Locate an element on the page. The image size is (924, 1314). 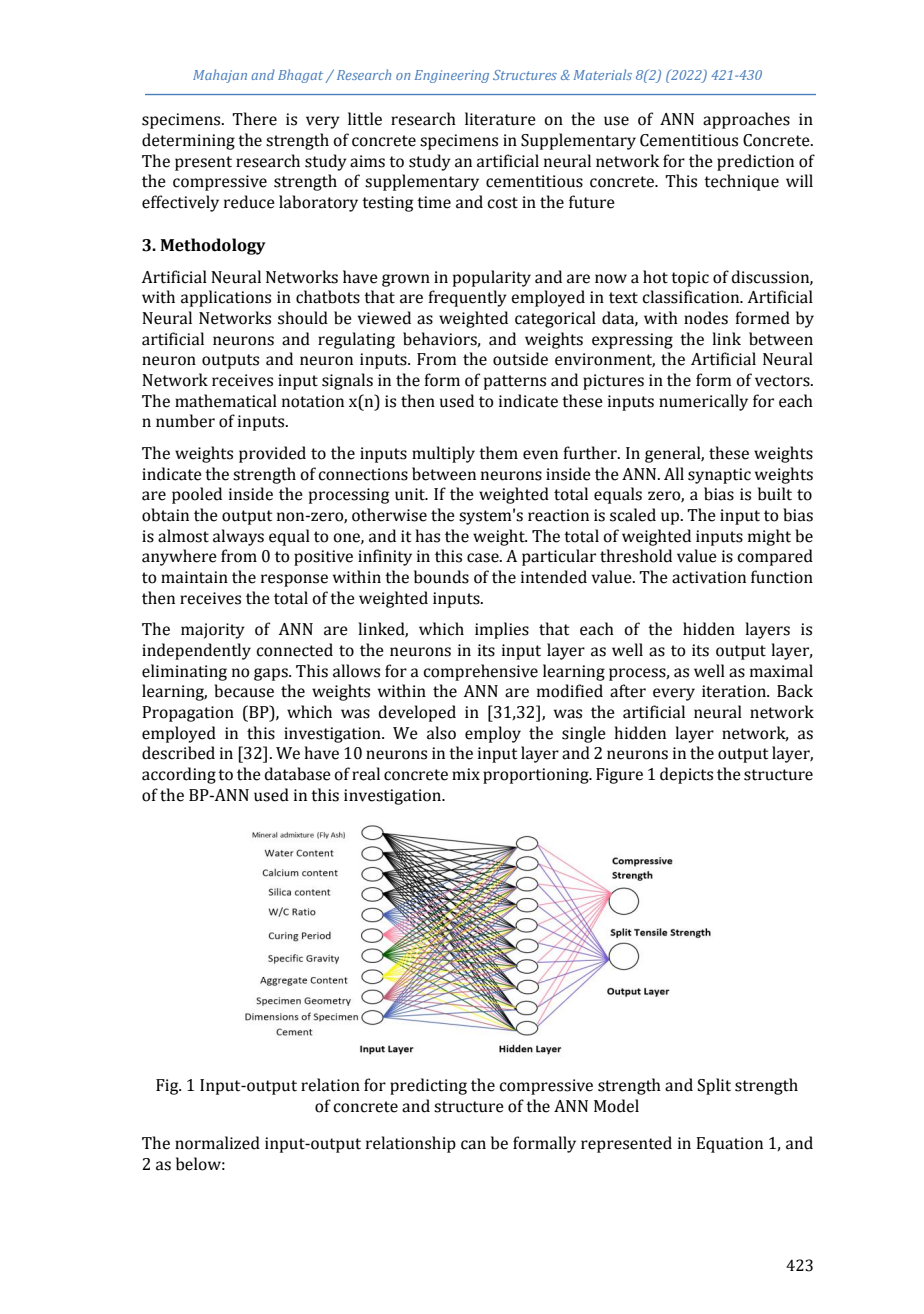
outside is located at coordinates (520, 359).
